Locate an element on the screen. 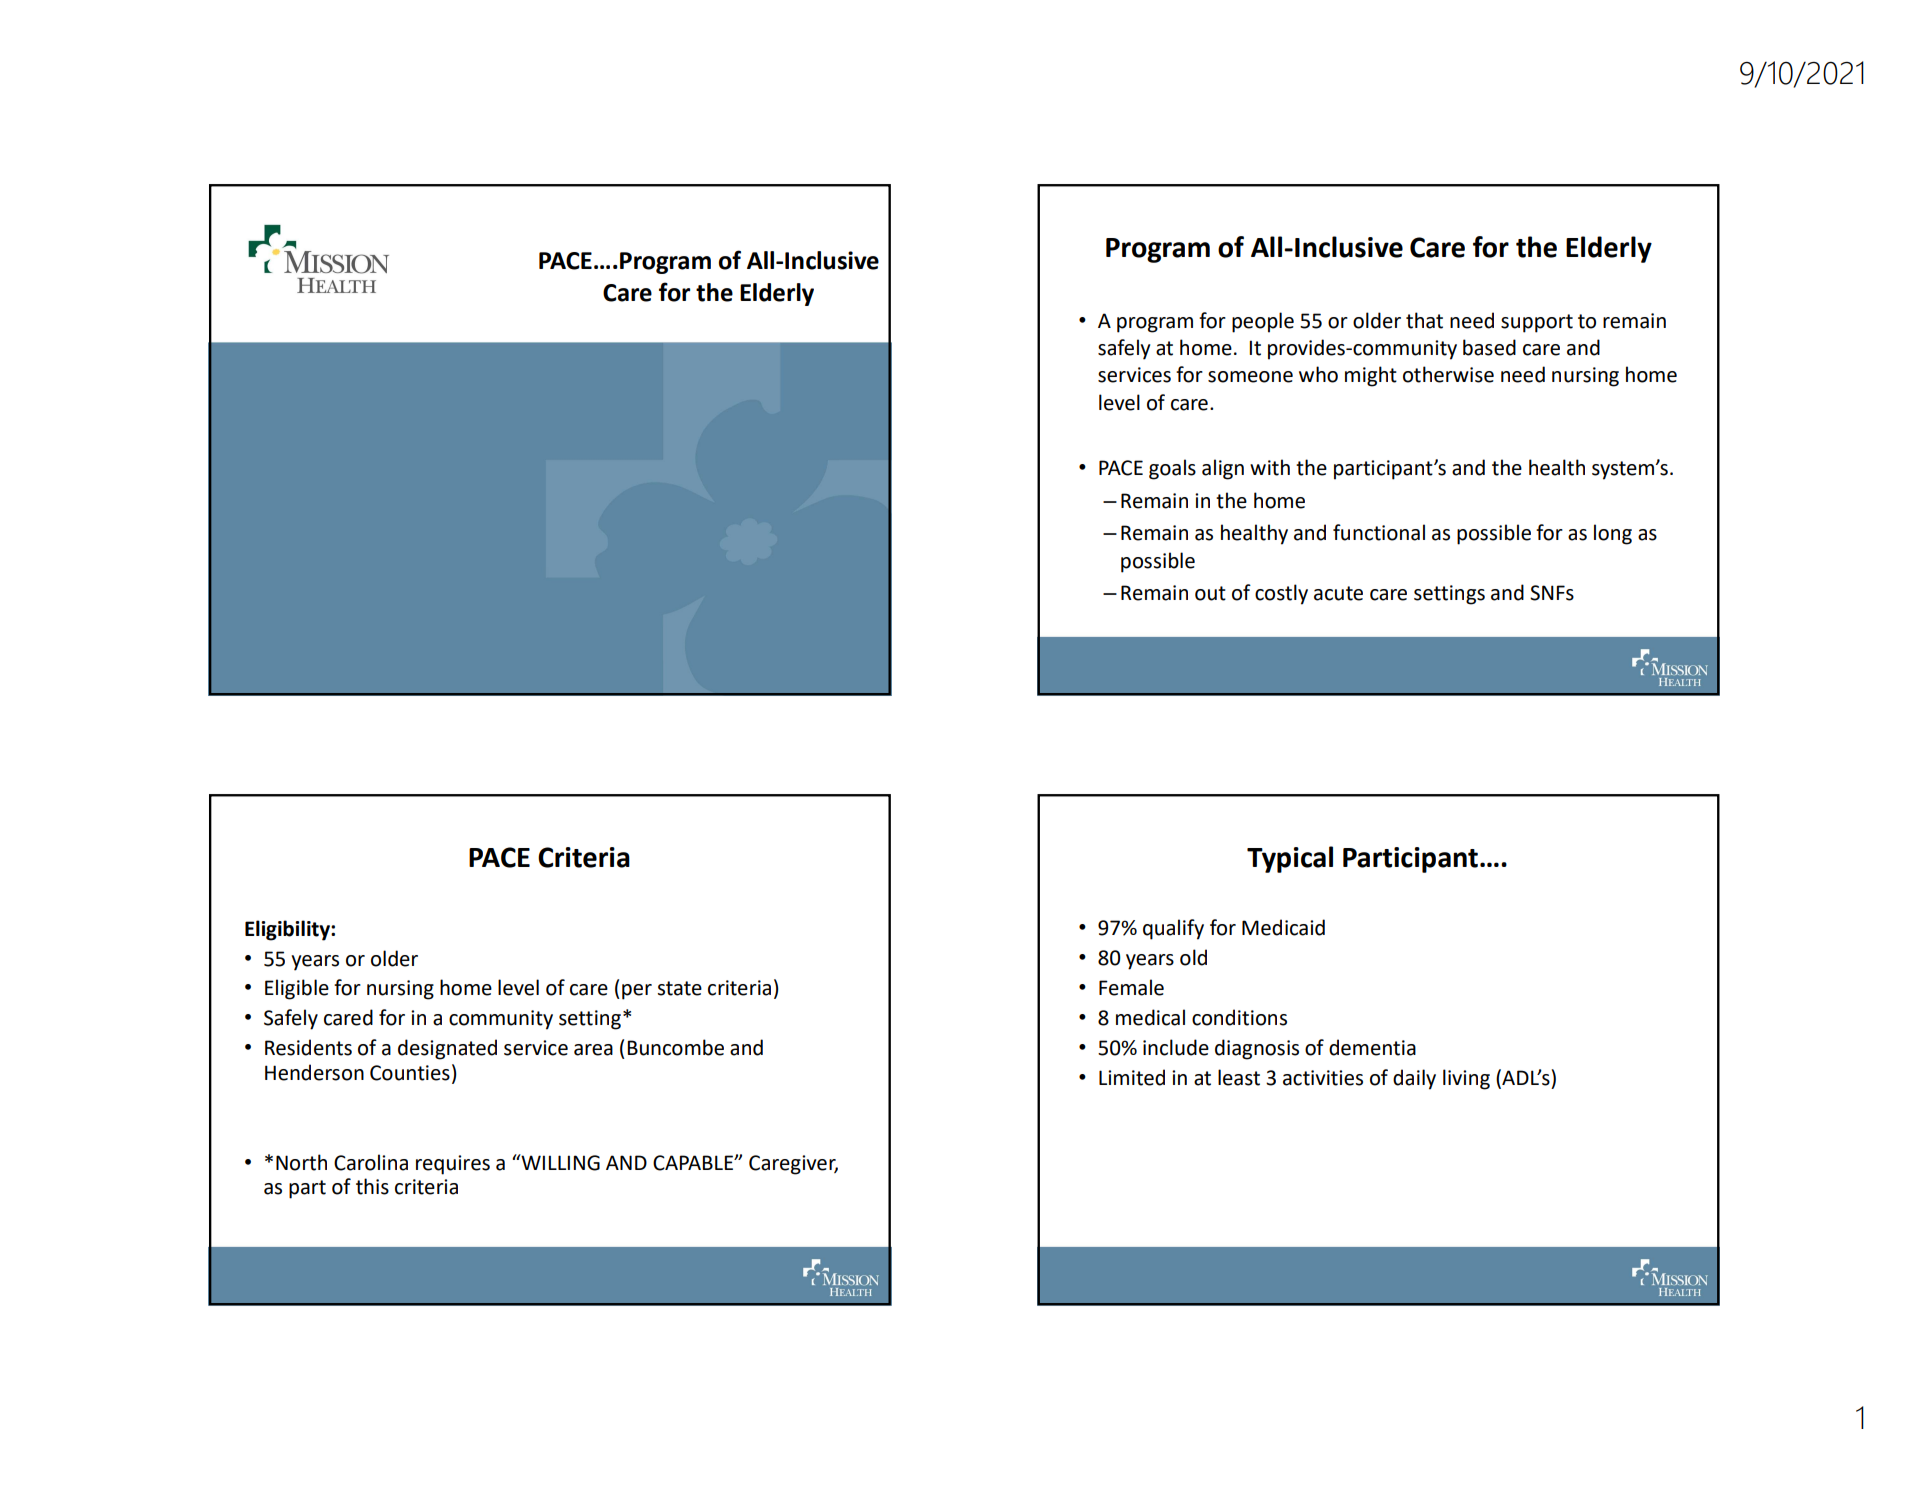  Female is located at coordinates (1131, 987).
